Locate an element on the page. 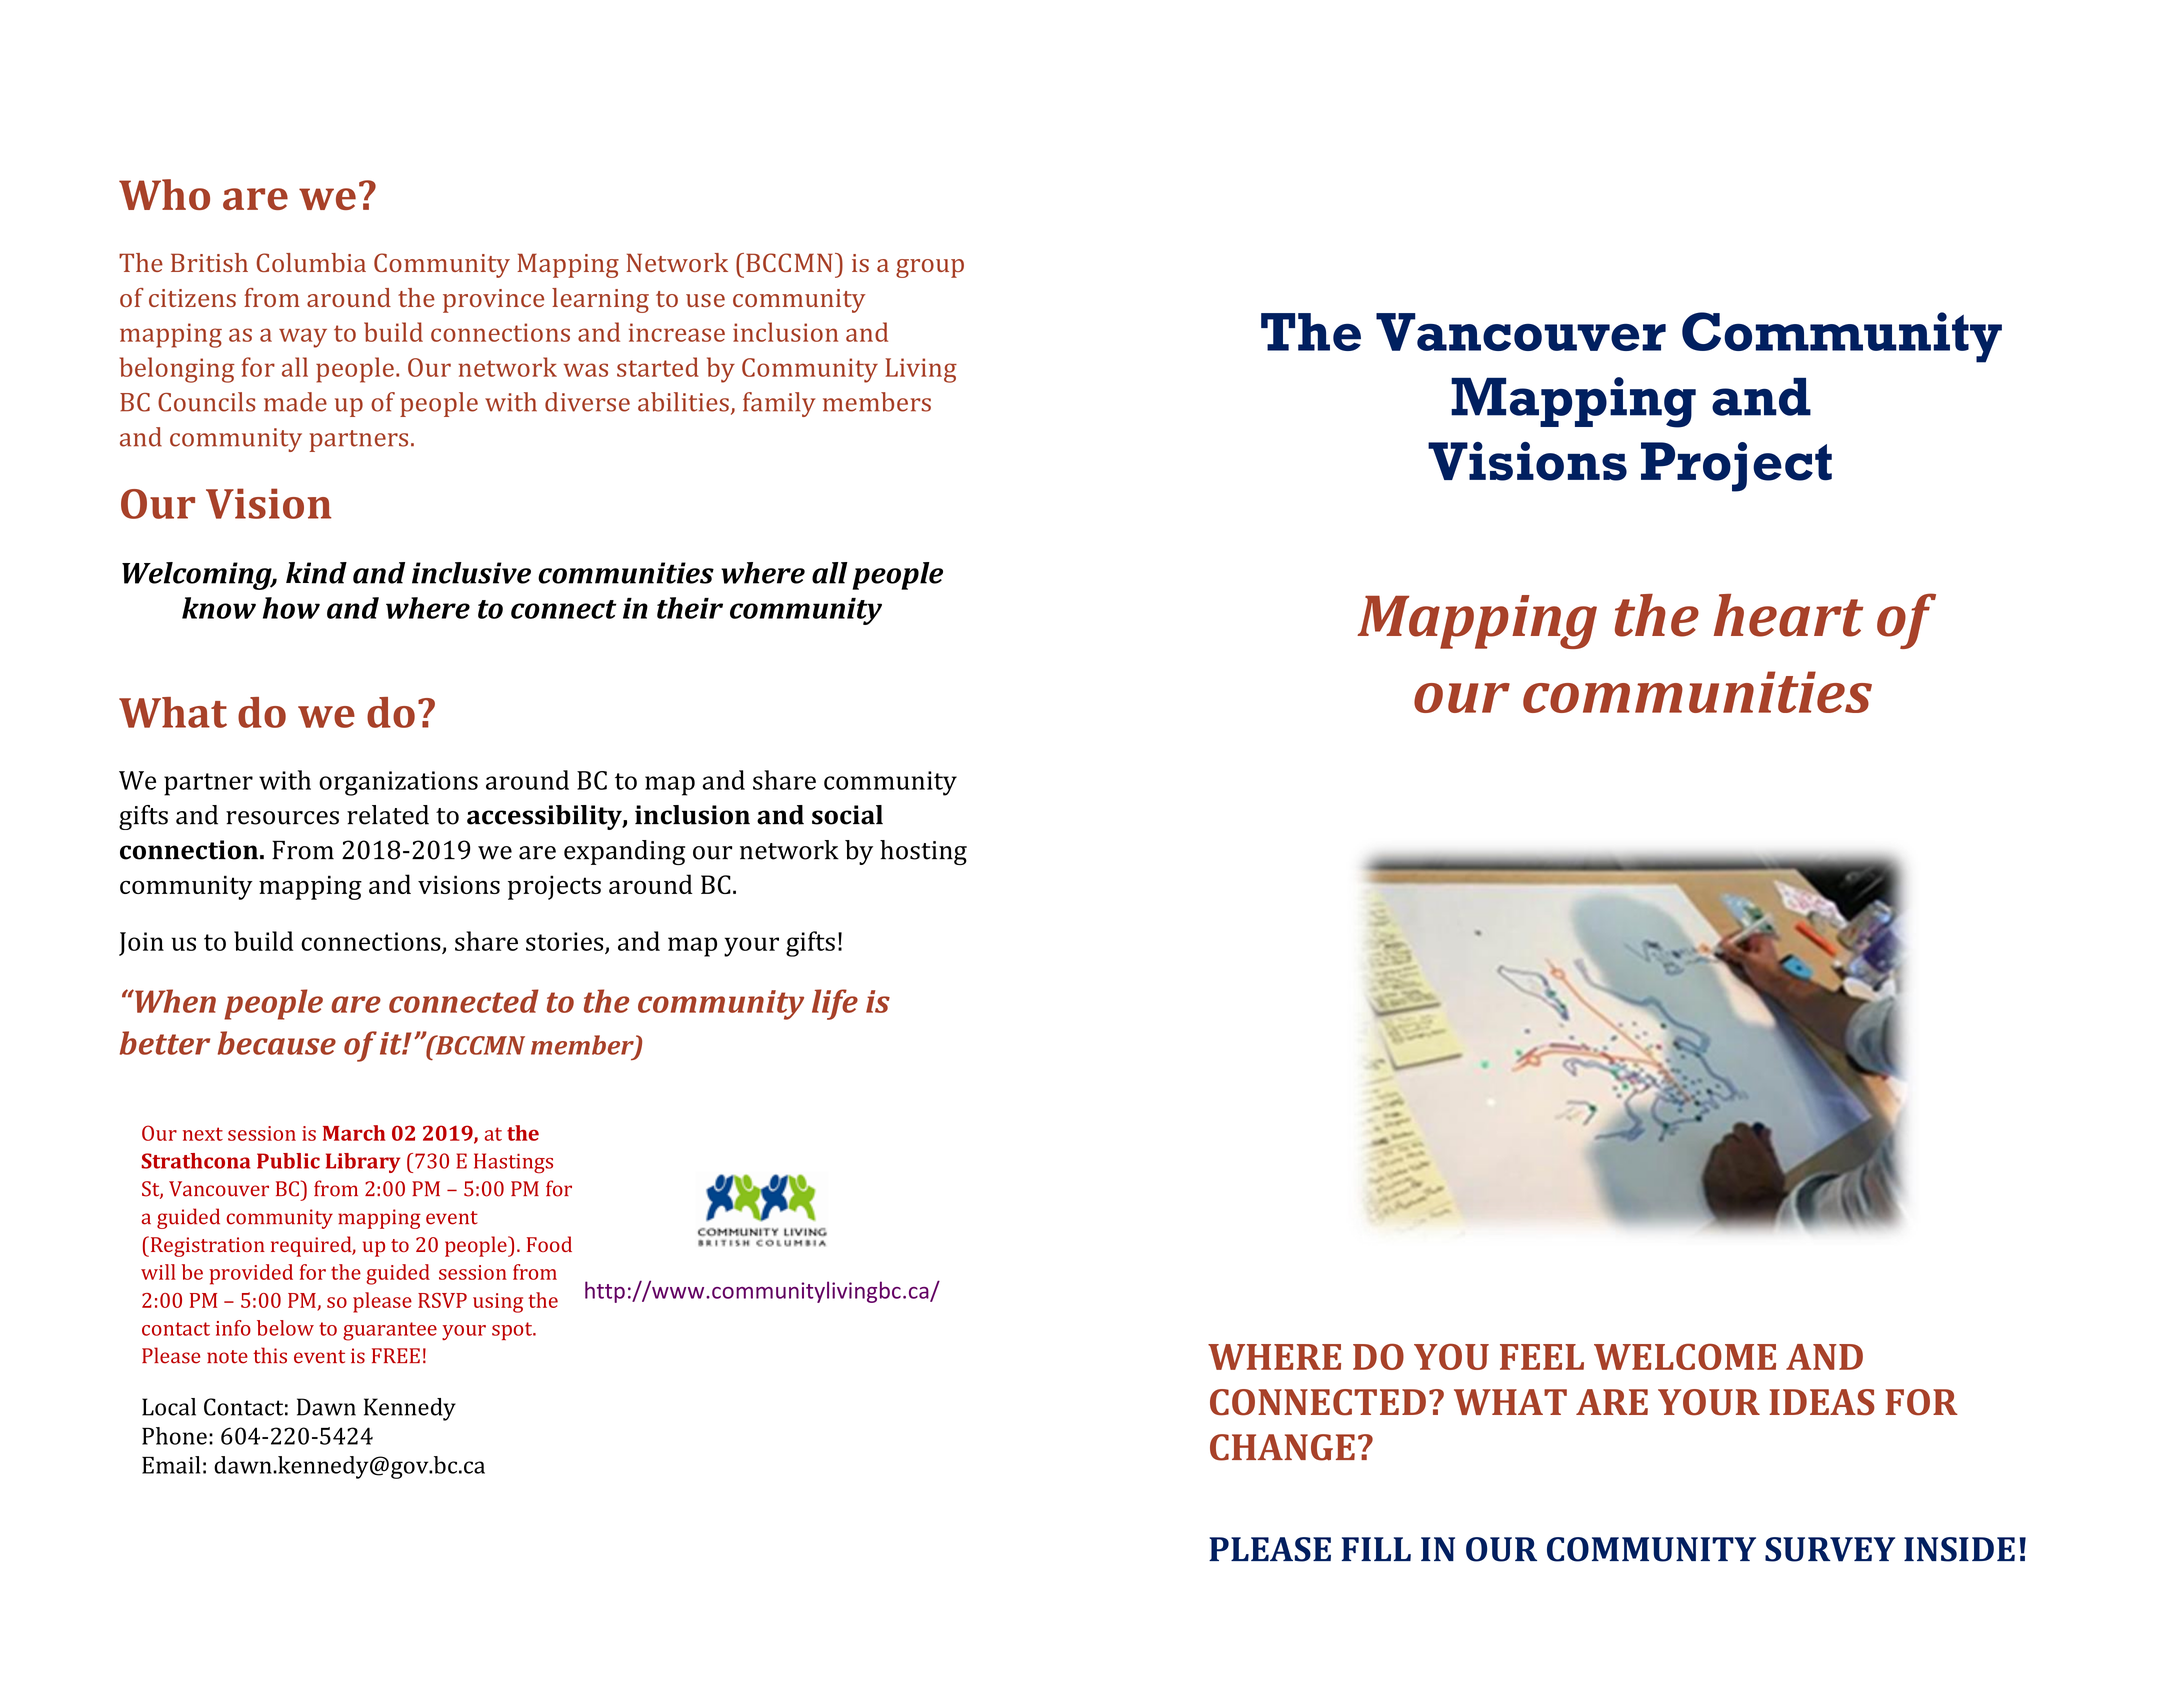 The height and width of the page is (1683, 2178). group is located at coordinates (930, 268).
